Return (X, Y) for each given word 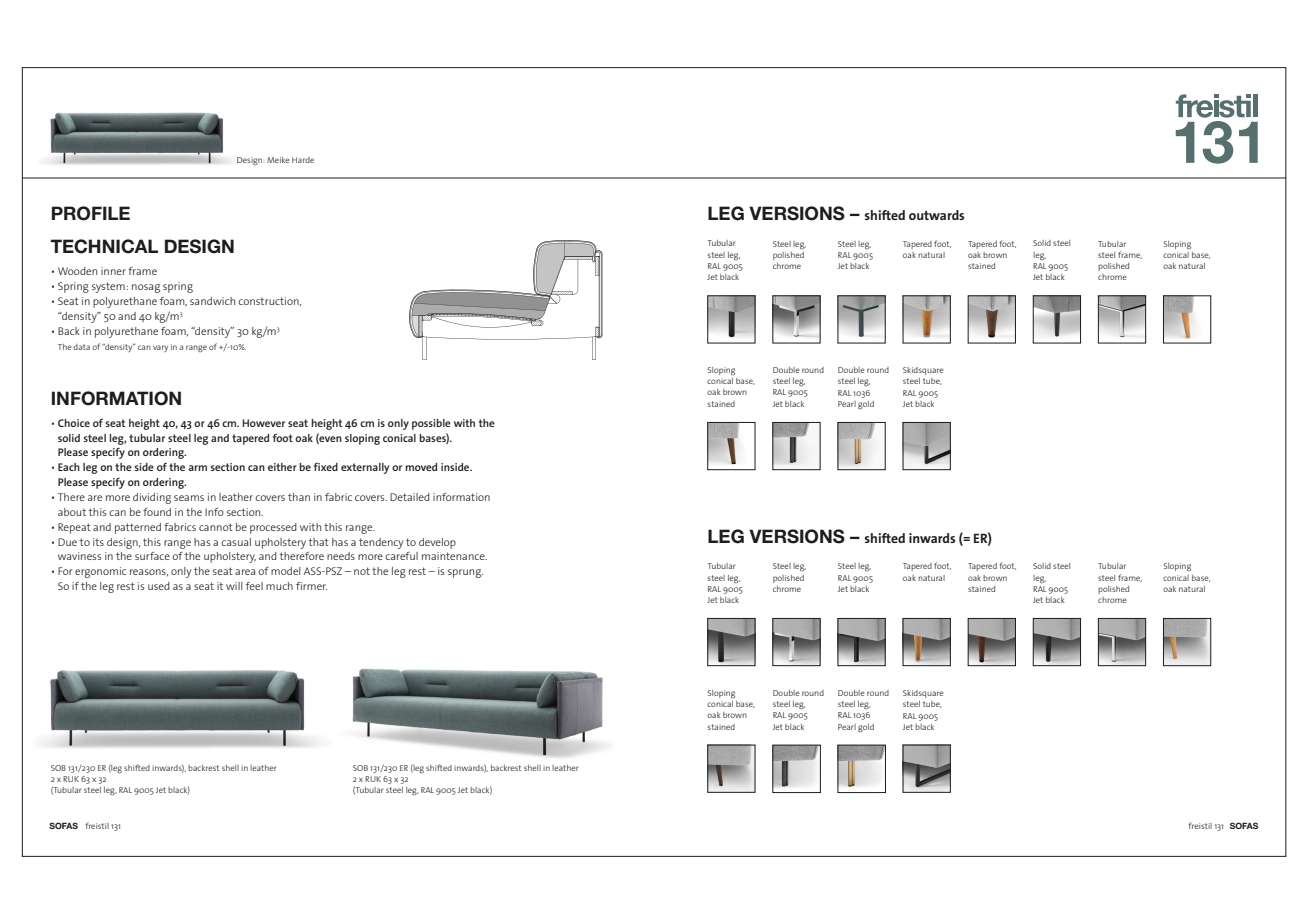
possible (431, 424)
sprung (465, 573)
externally (365, 468)
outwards (936, 215)
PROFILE (91, 213)
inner (113, 271)
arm (197, 468)
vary (160, 348)
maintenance (454, 556)
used (159, 586)
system (108, 287)
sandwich (212, 301)
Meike (278, 160)
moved (421, 467)
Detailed (410, 497)
